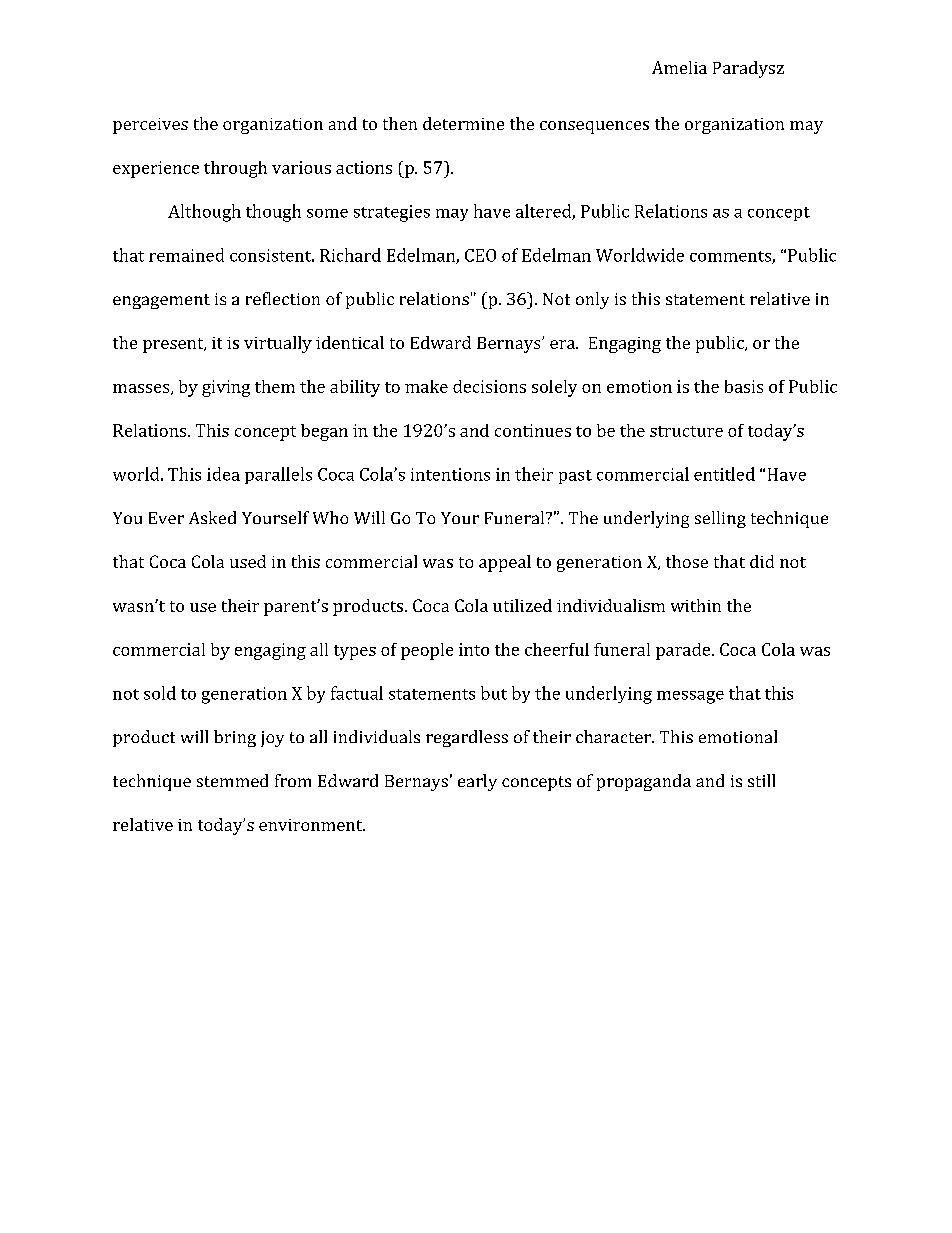 The height and width of the document is (1233, 952). What do you see at coordinates (686, 431) in the document?
I see `structure` at bounding box center [686, 431].
